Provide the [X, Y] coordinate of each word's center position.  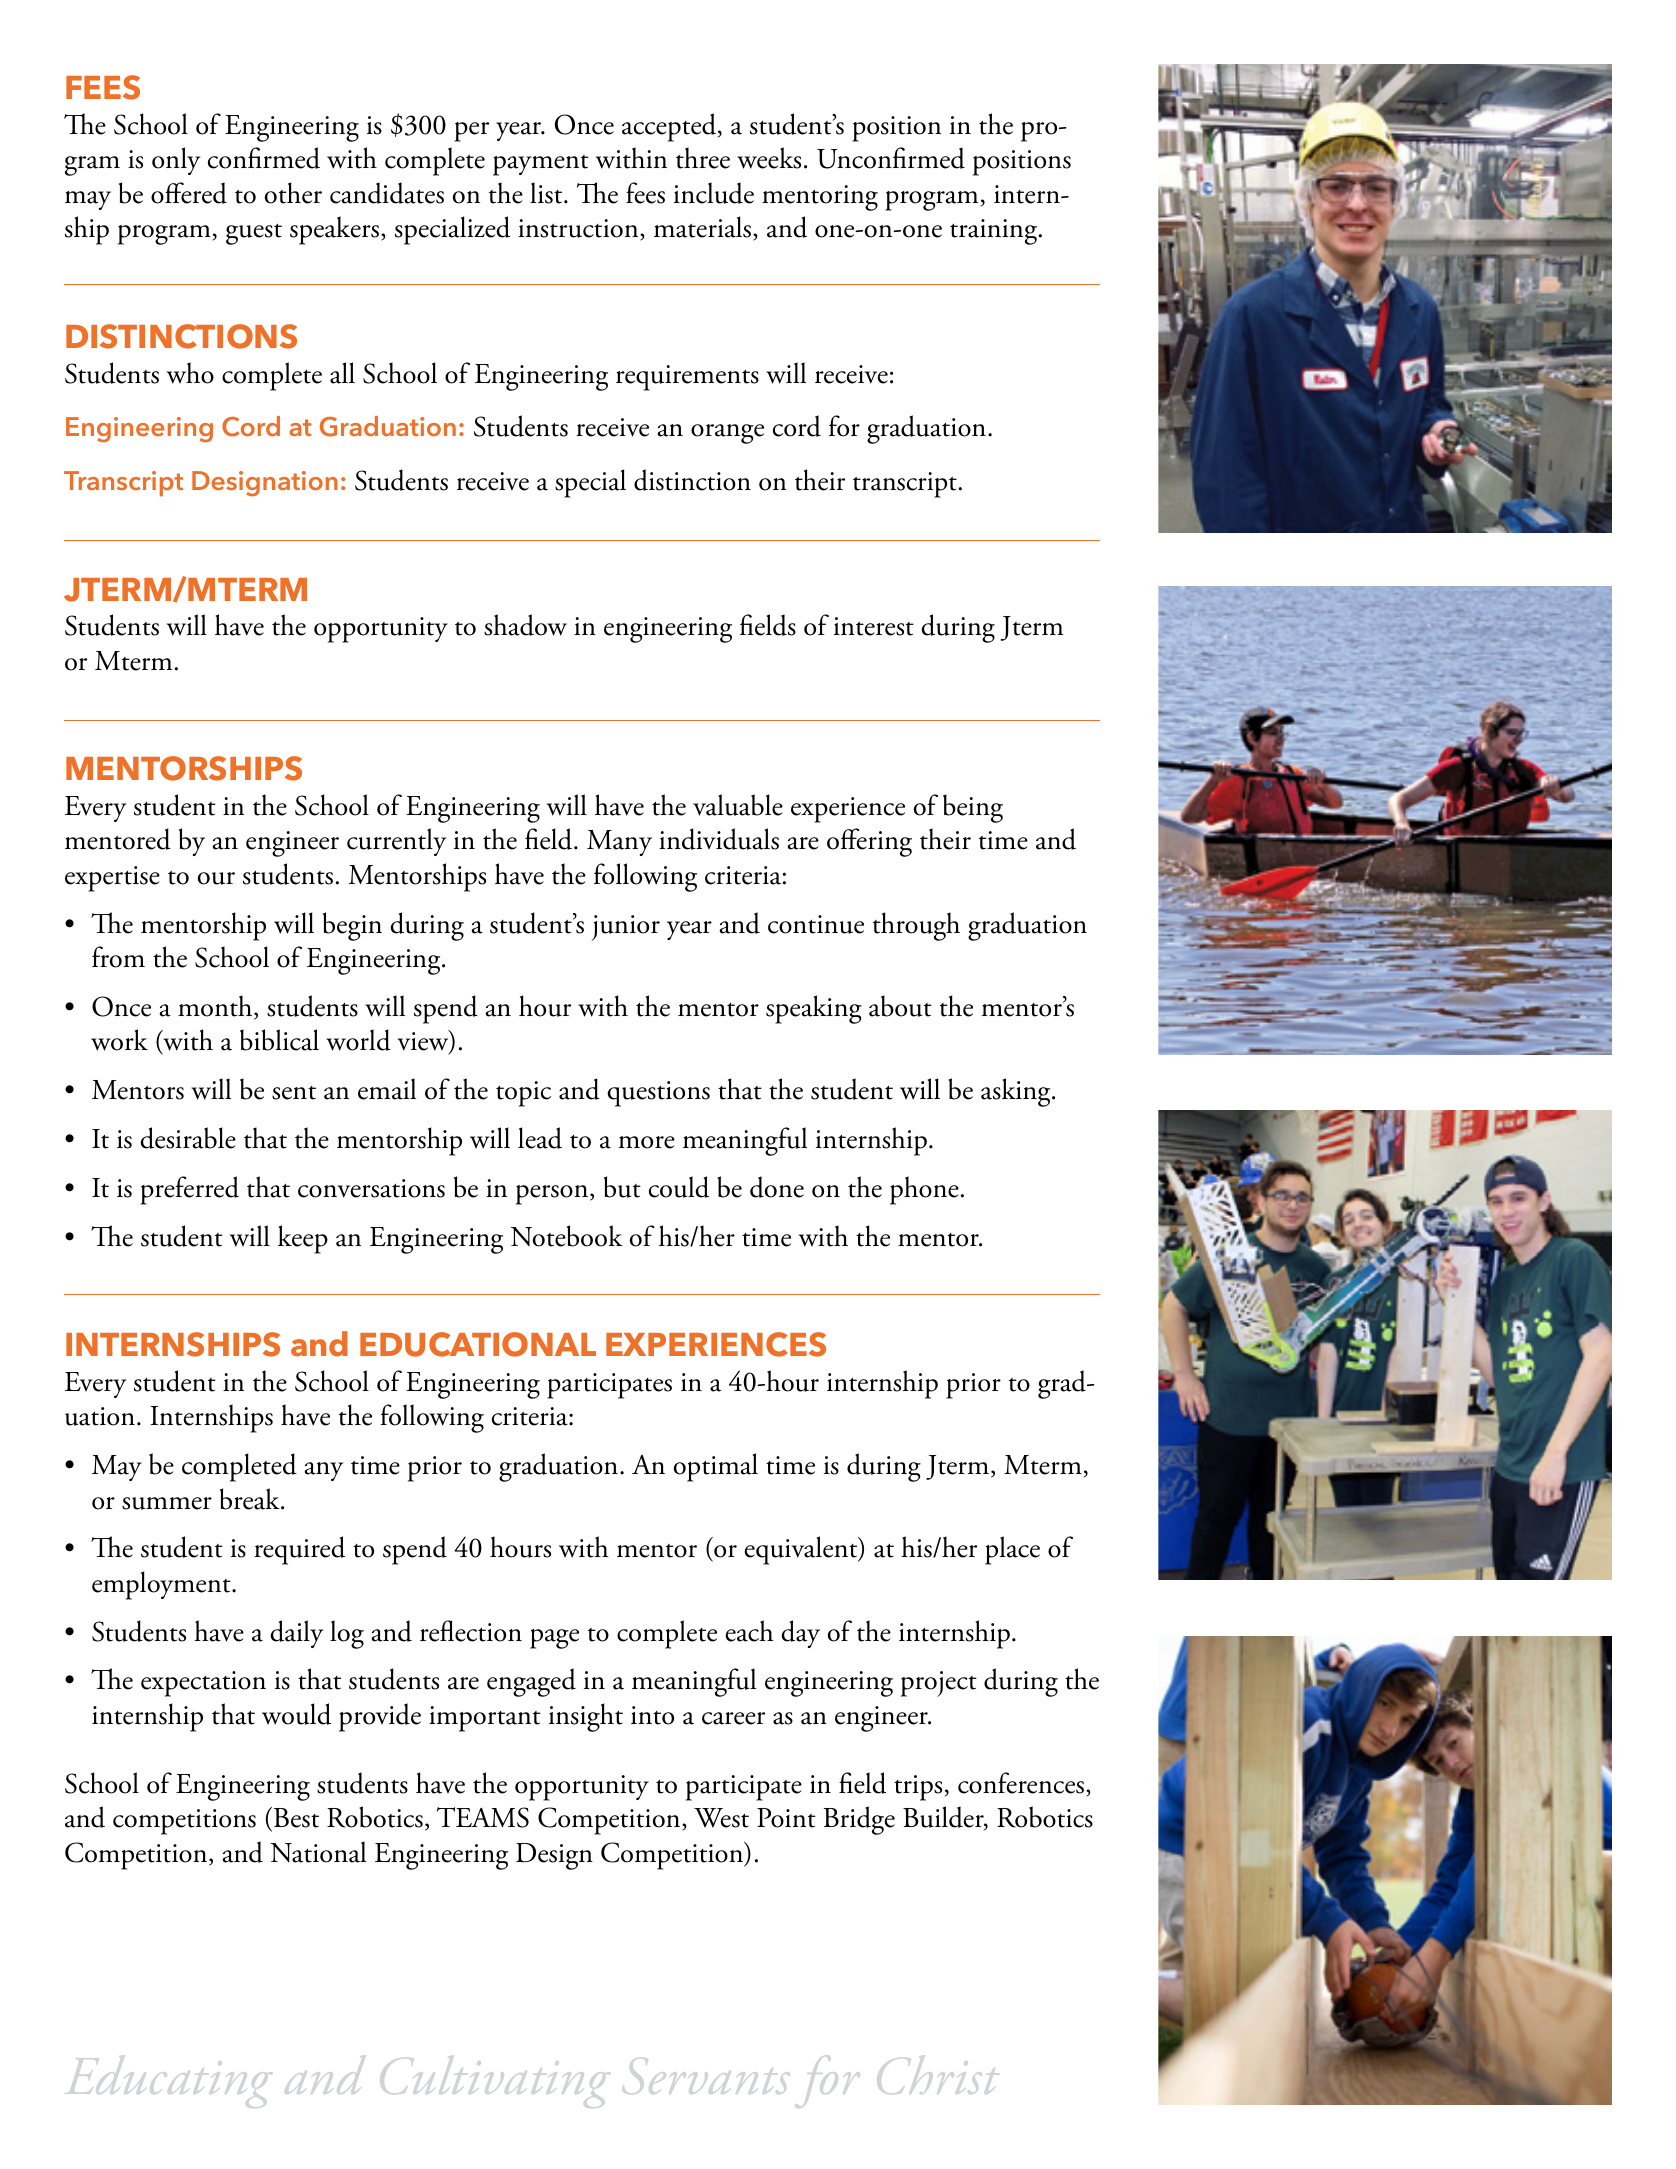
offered [189, 193]
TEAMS [483, 1817]
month [216, 1007]
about [900, 1006]
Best [295, 1819]
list [547, 193]
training [995, 232]
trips [918, 1788]
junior [625, 928]
